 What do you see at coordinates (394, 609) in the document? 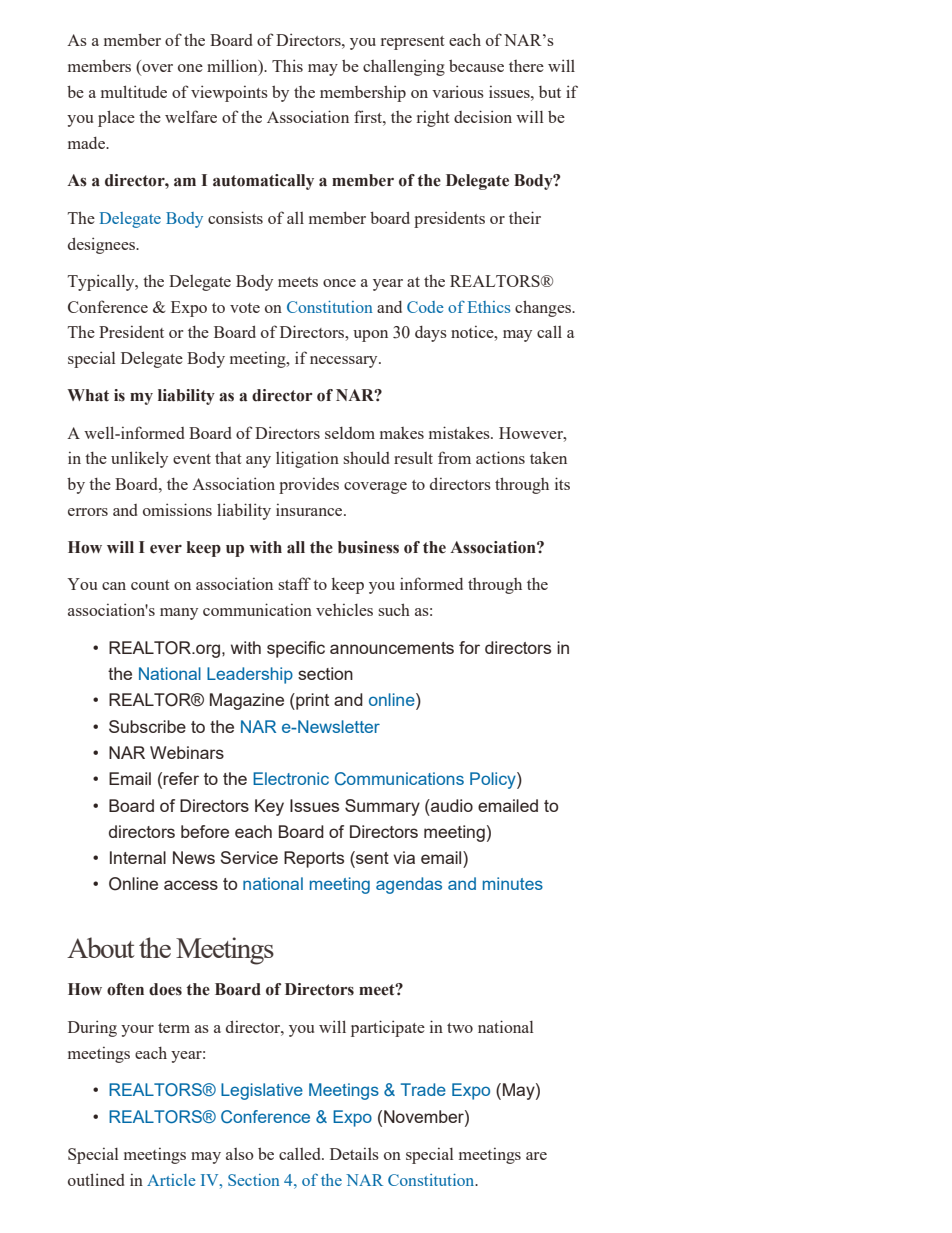
I see `such` at bounding box center [394, 609].
